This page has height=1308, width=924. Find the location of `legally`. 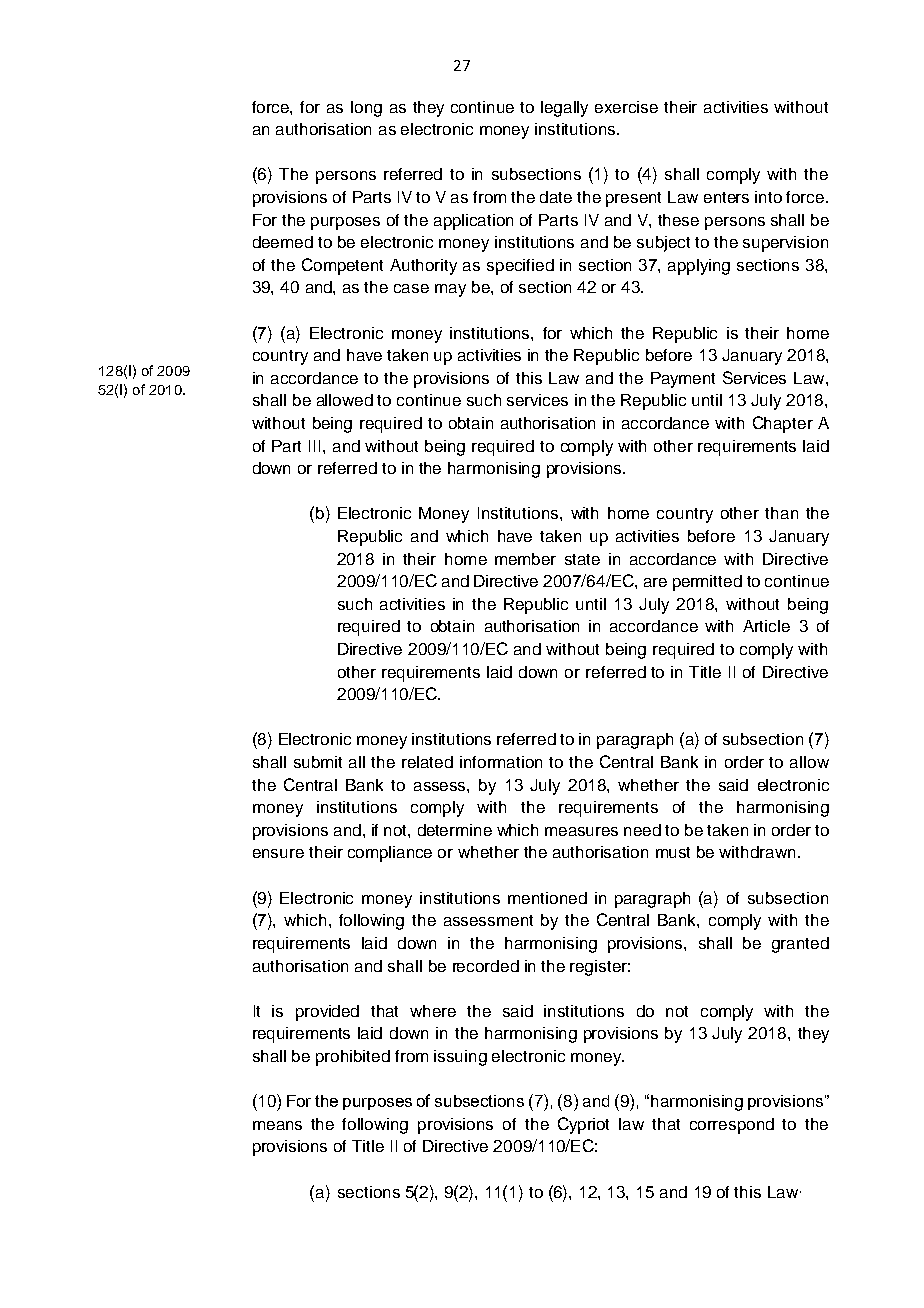

legally is located at coordinates (564, 109).
